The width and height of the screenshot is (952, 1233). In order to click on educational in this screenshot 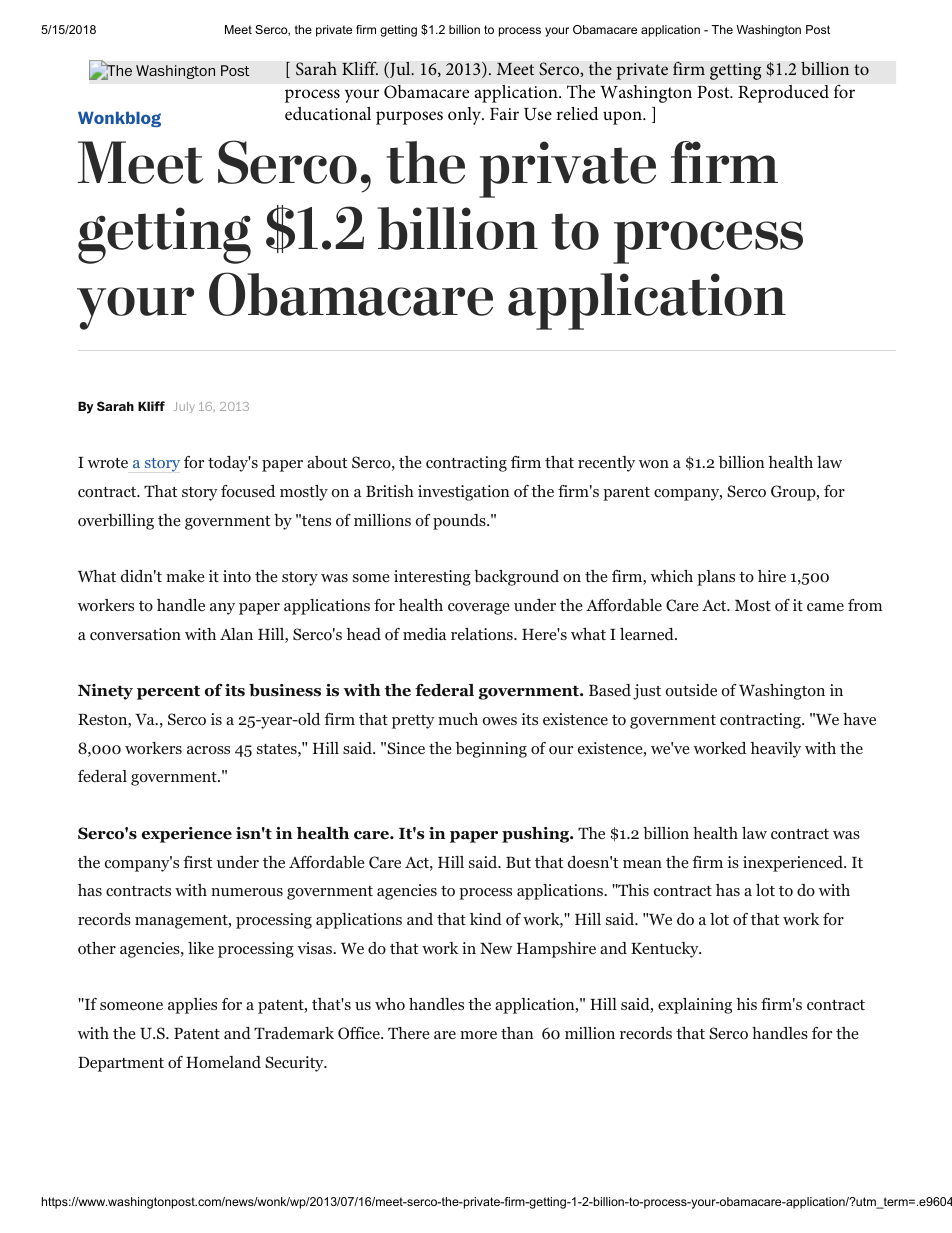, I will do `click(328, 113)`.
